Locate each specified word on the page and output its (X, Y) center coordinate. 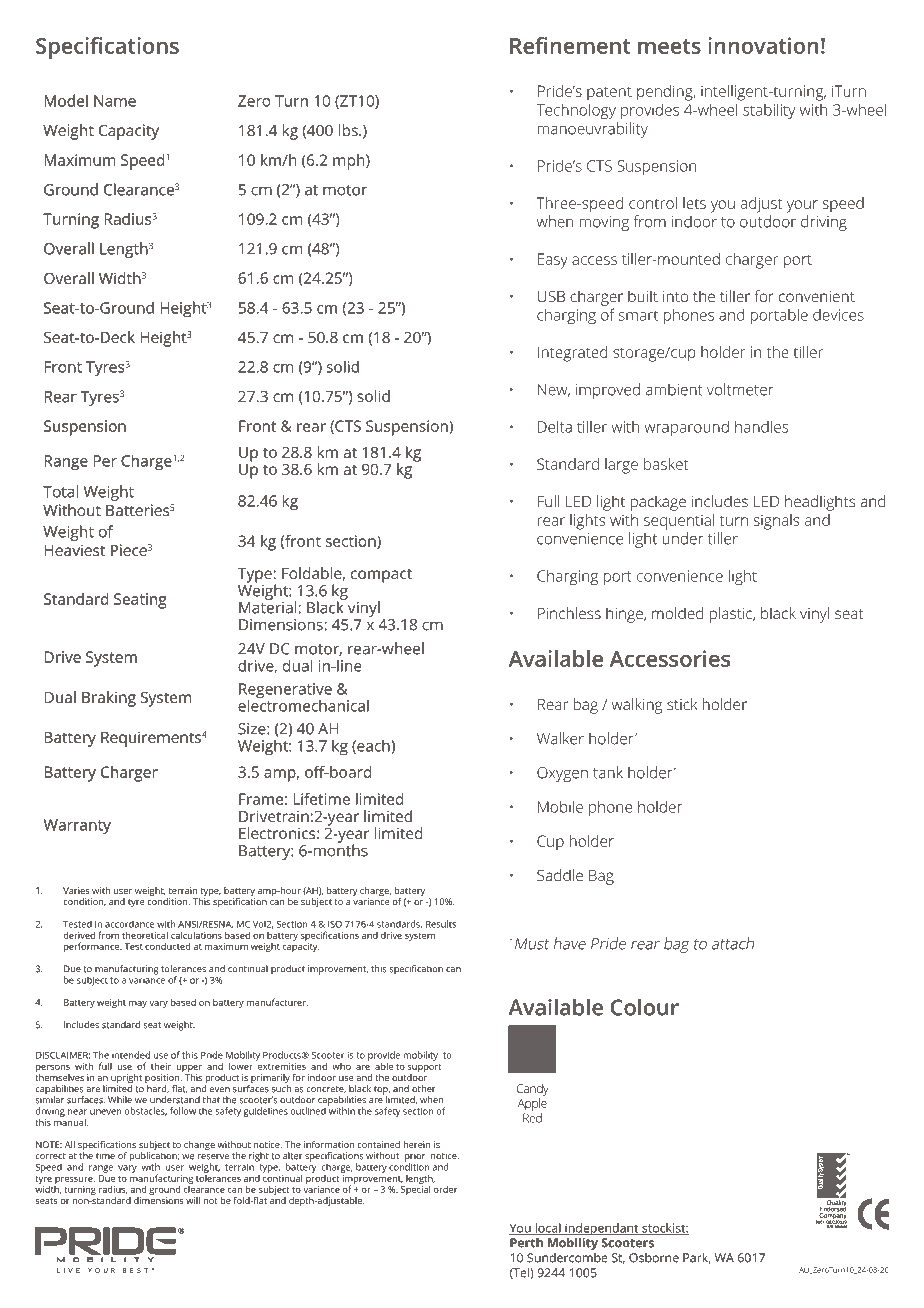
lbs (349, 130)
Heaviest (74, 550)
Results (441, 924)
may (138, 1004)
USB (551, 296)
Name (115, 101)
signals (776, 522)
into (675, 296)
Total (60, 491)
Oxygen (562, 774)
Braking (109, 699)
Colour (644, 1007)
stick (682, 704)
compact (381, 576)
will (193, 1200)
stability (769, 111)
